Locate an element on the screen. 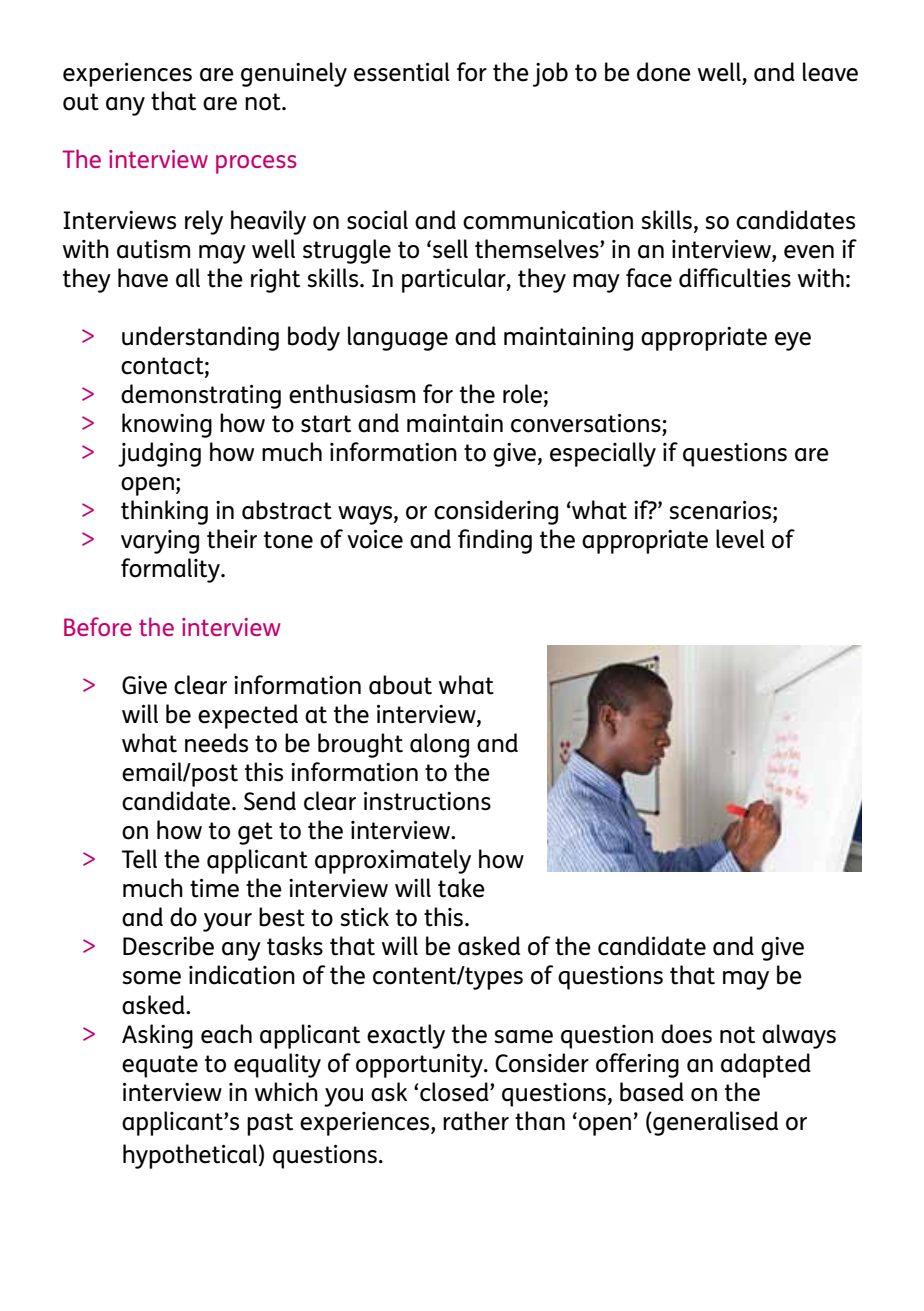 The image size is (924, 1311). needs is located at coordinates (216, 743).
